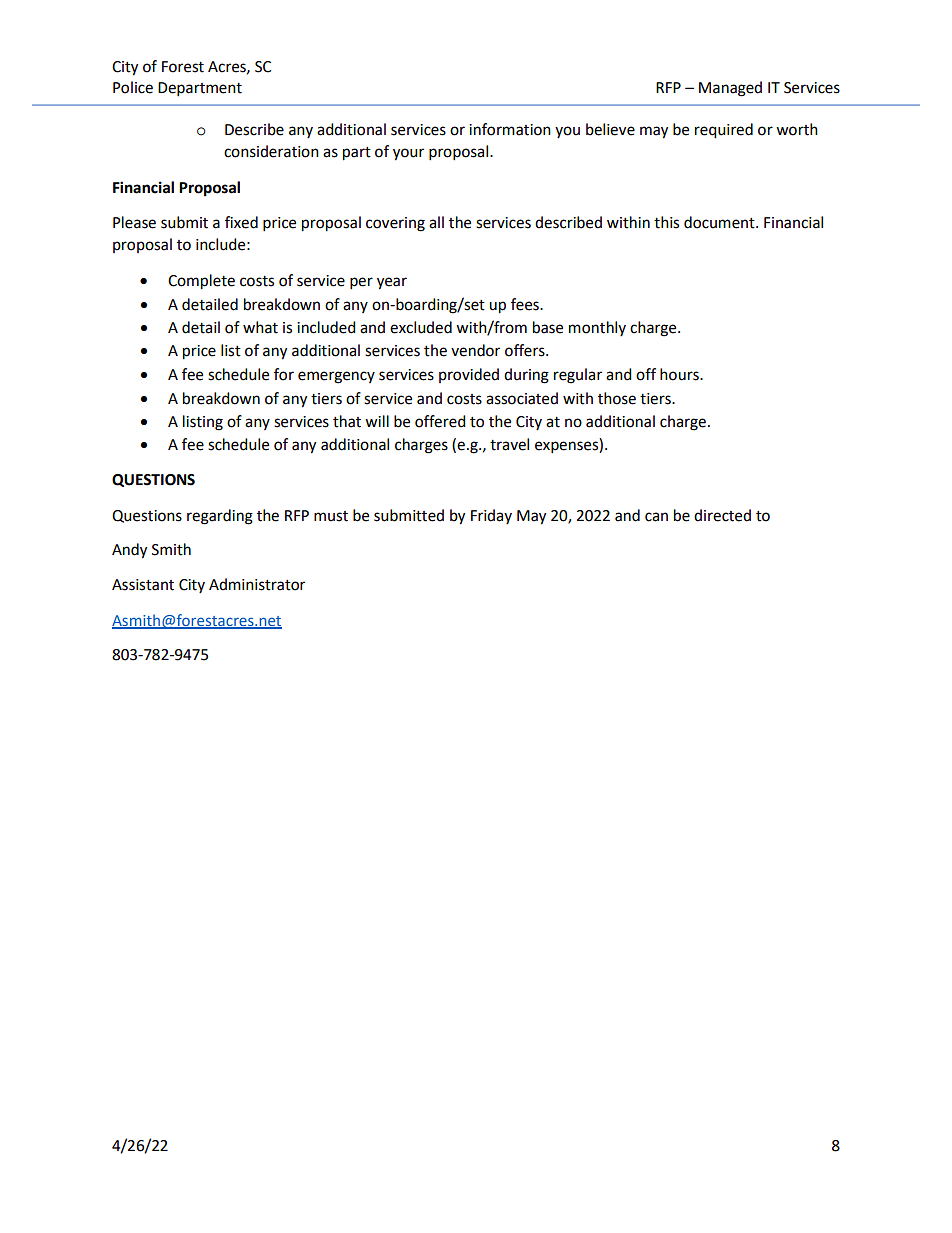  What do you see at coordinates (510, 129) in the screenshot?
I see `information` at bounding box center [510, 129].
